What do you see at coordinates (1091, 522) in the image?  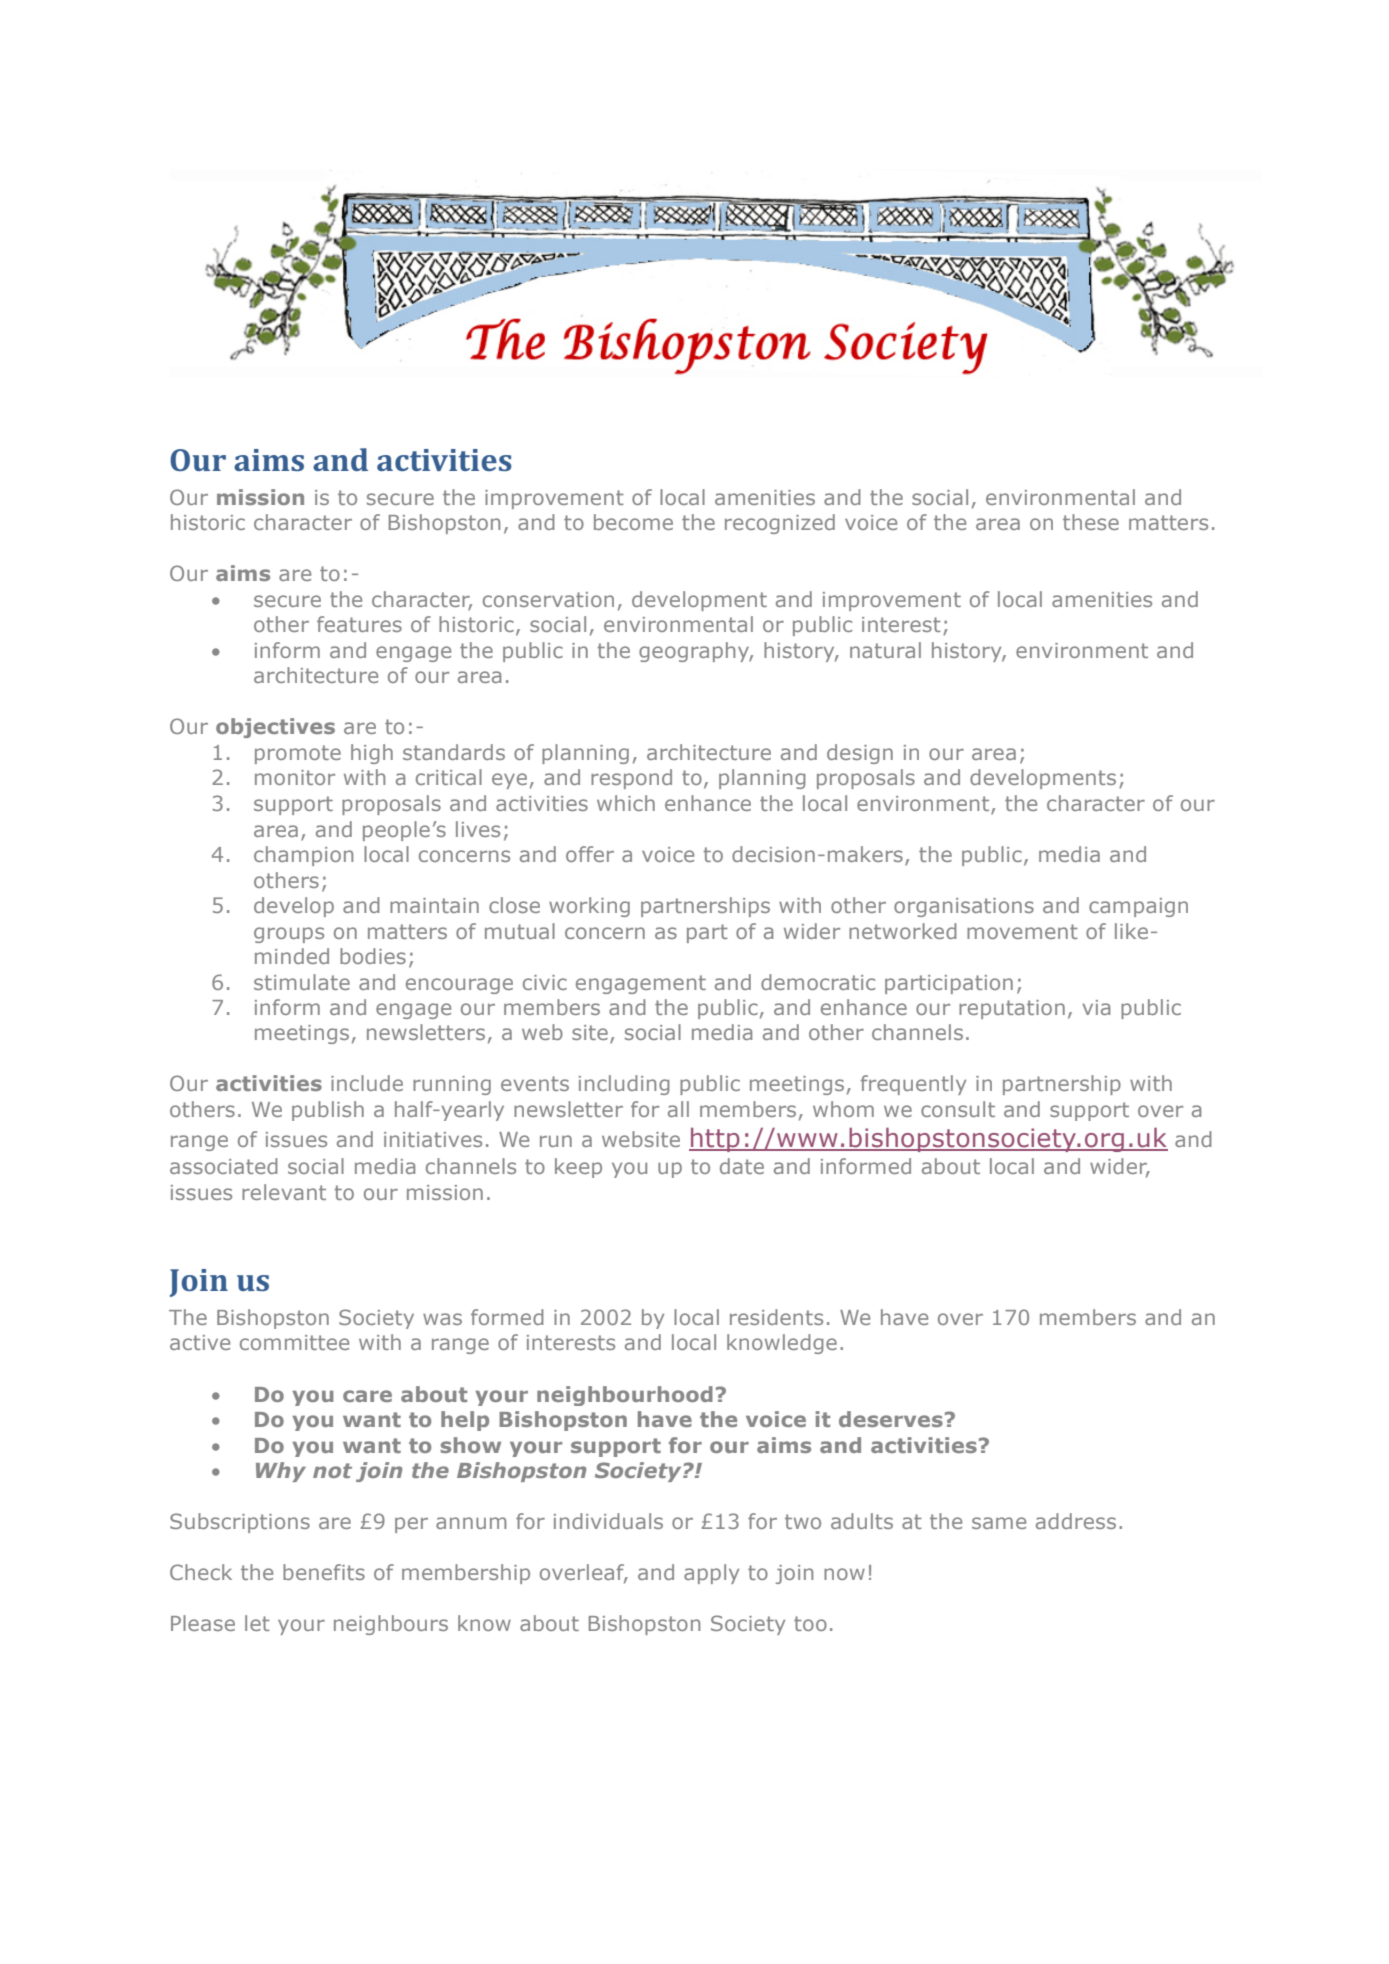 I see `these` at bounding box center [1091, 522].
